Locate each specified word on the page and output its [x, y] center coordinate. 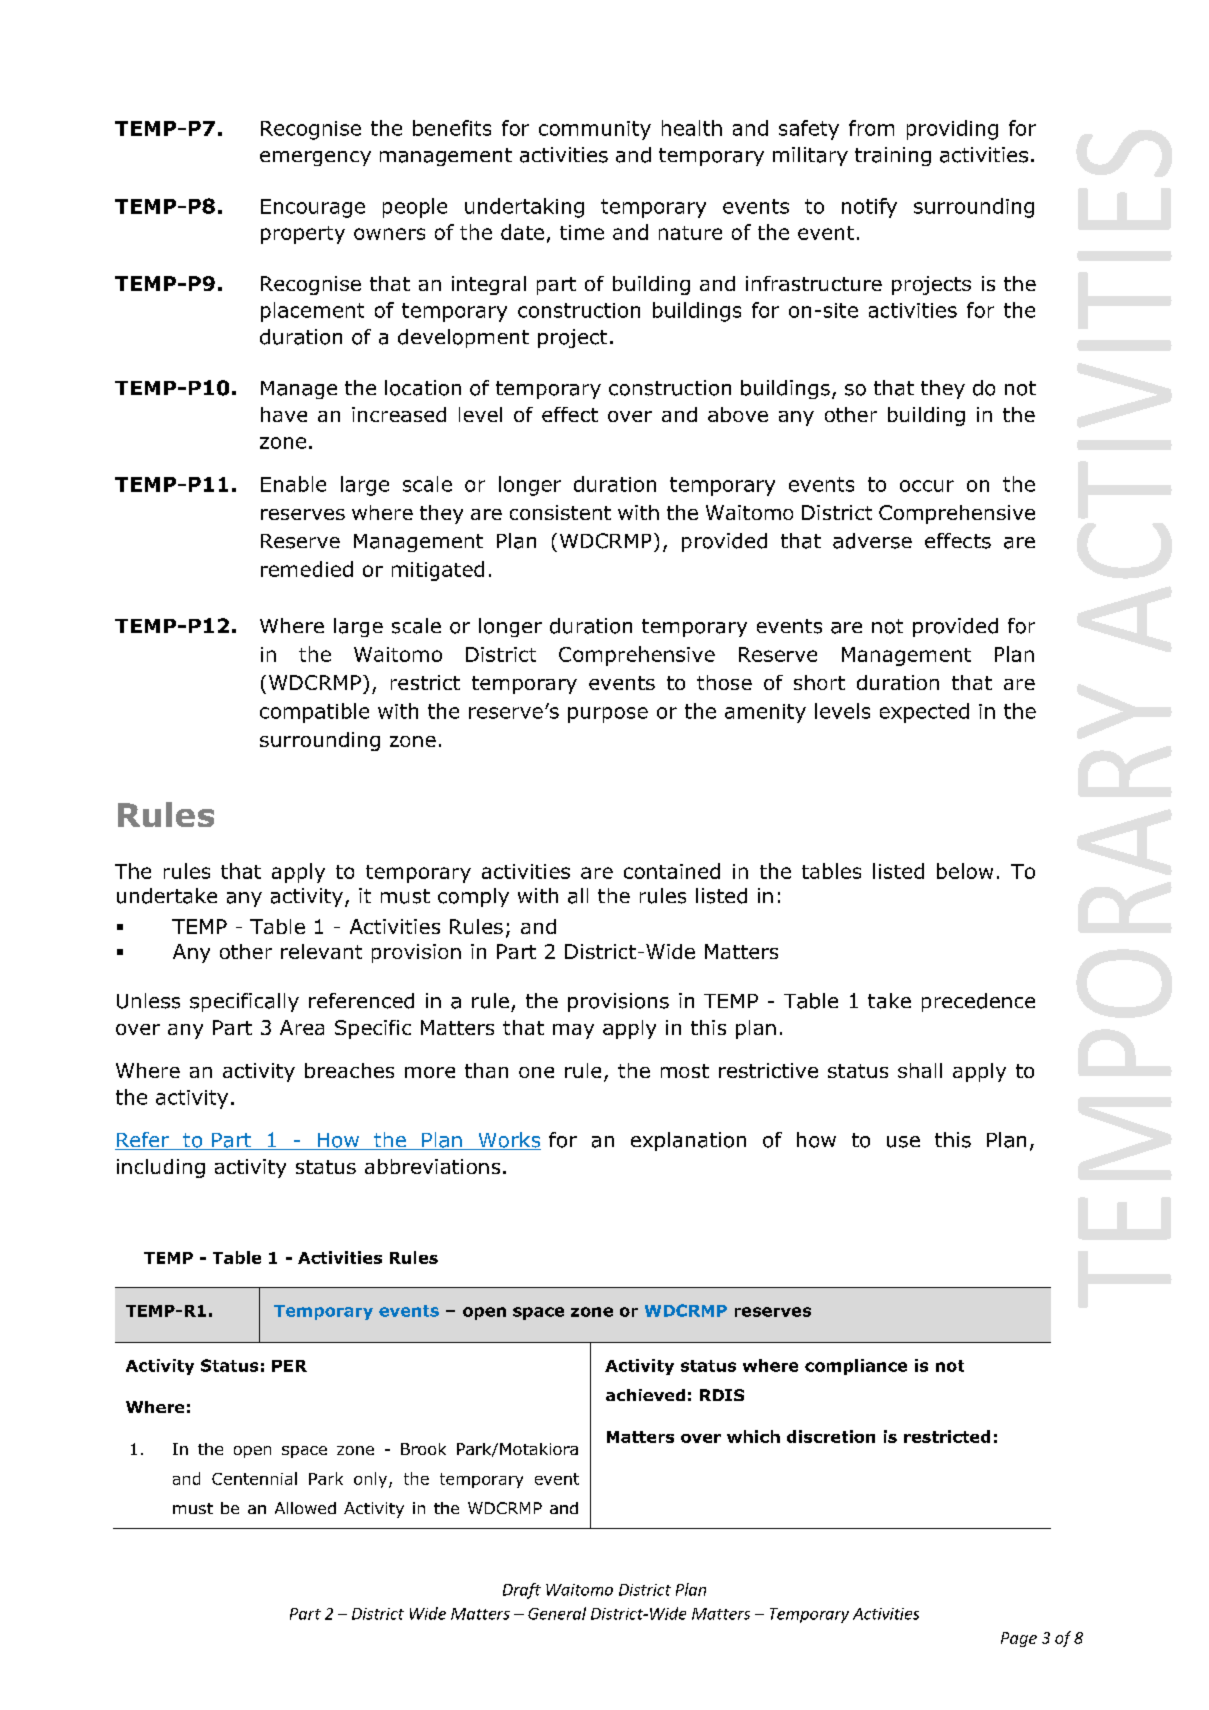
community [595, 130]
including [161, 1168]
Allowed [305, 1508]
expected [924, 713]
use [903, 1142]
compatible [314, 713]
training [893, 156]
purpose [608, 715]
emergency [315, 158]
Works [508, 1141]
